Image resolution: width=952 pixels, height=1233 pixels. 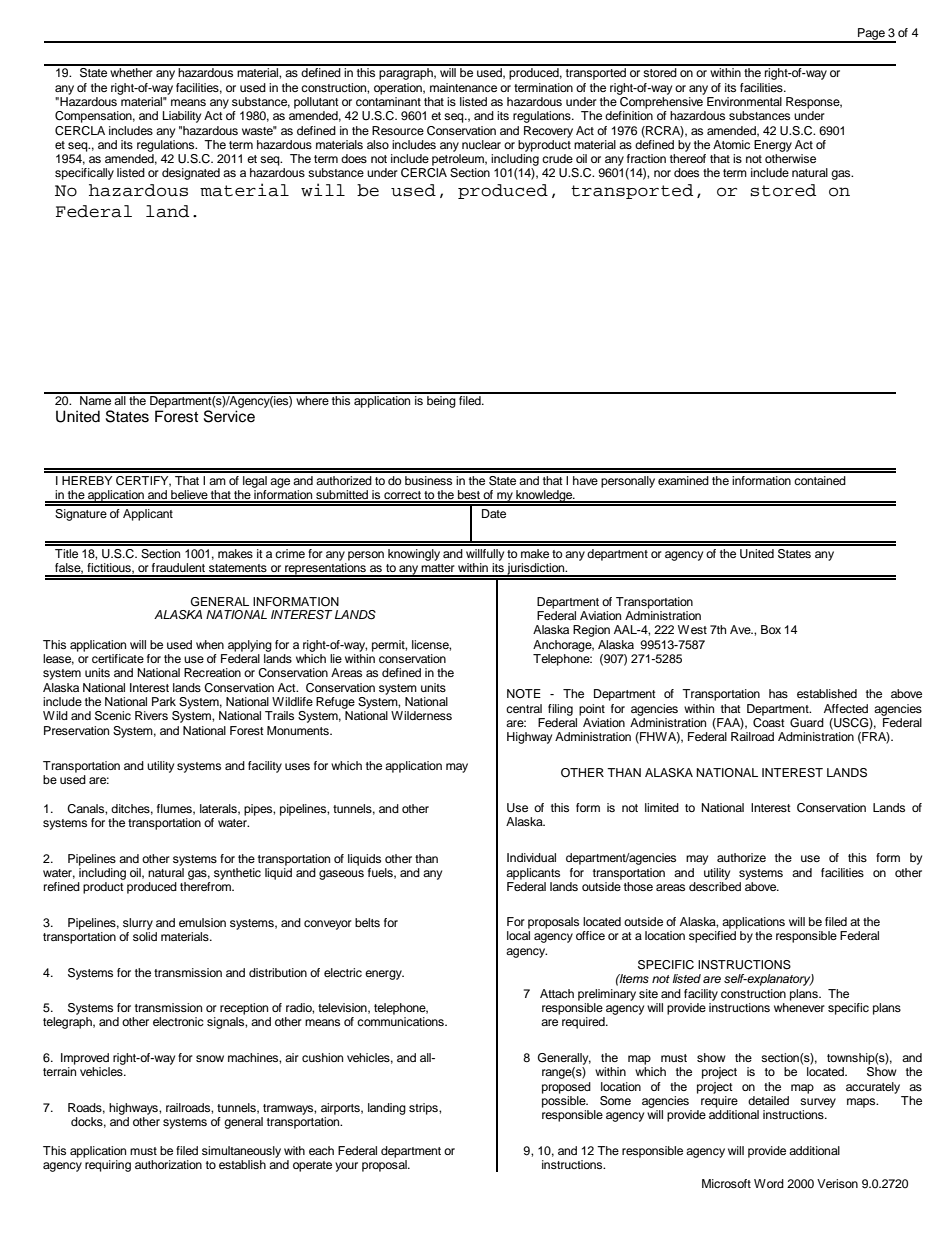 What do you see at coordinates (771, 629) in the screenshot?
I see `Box` at bounding box center [771, 629].
